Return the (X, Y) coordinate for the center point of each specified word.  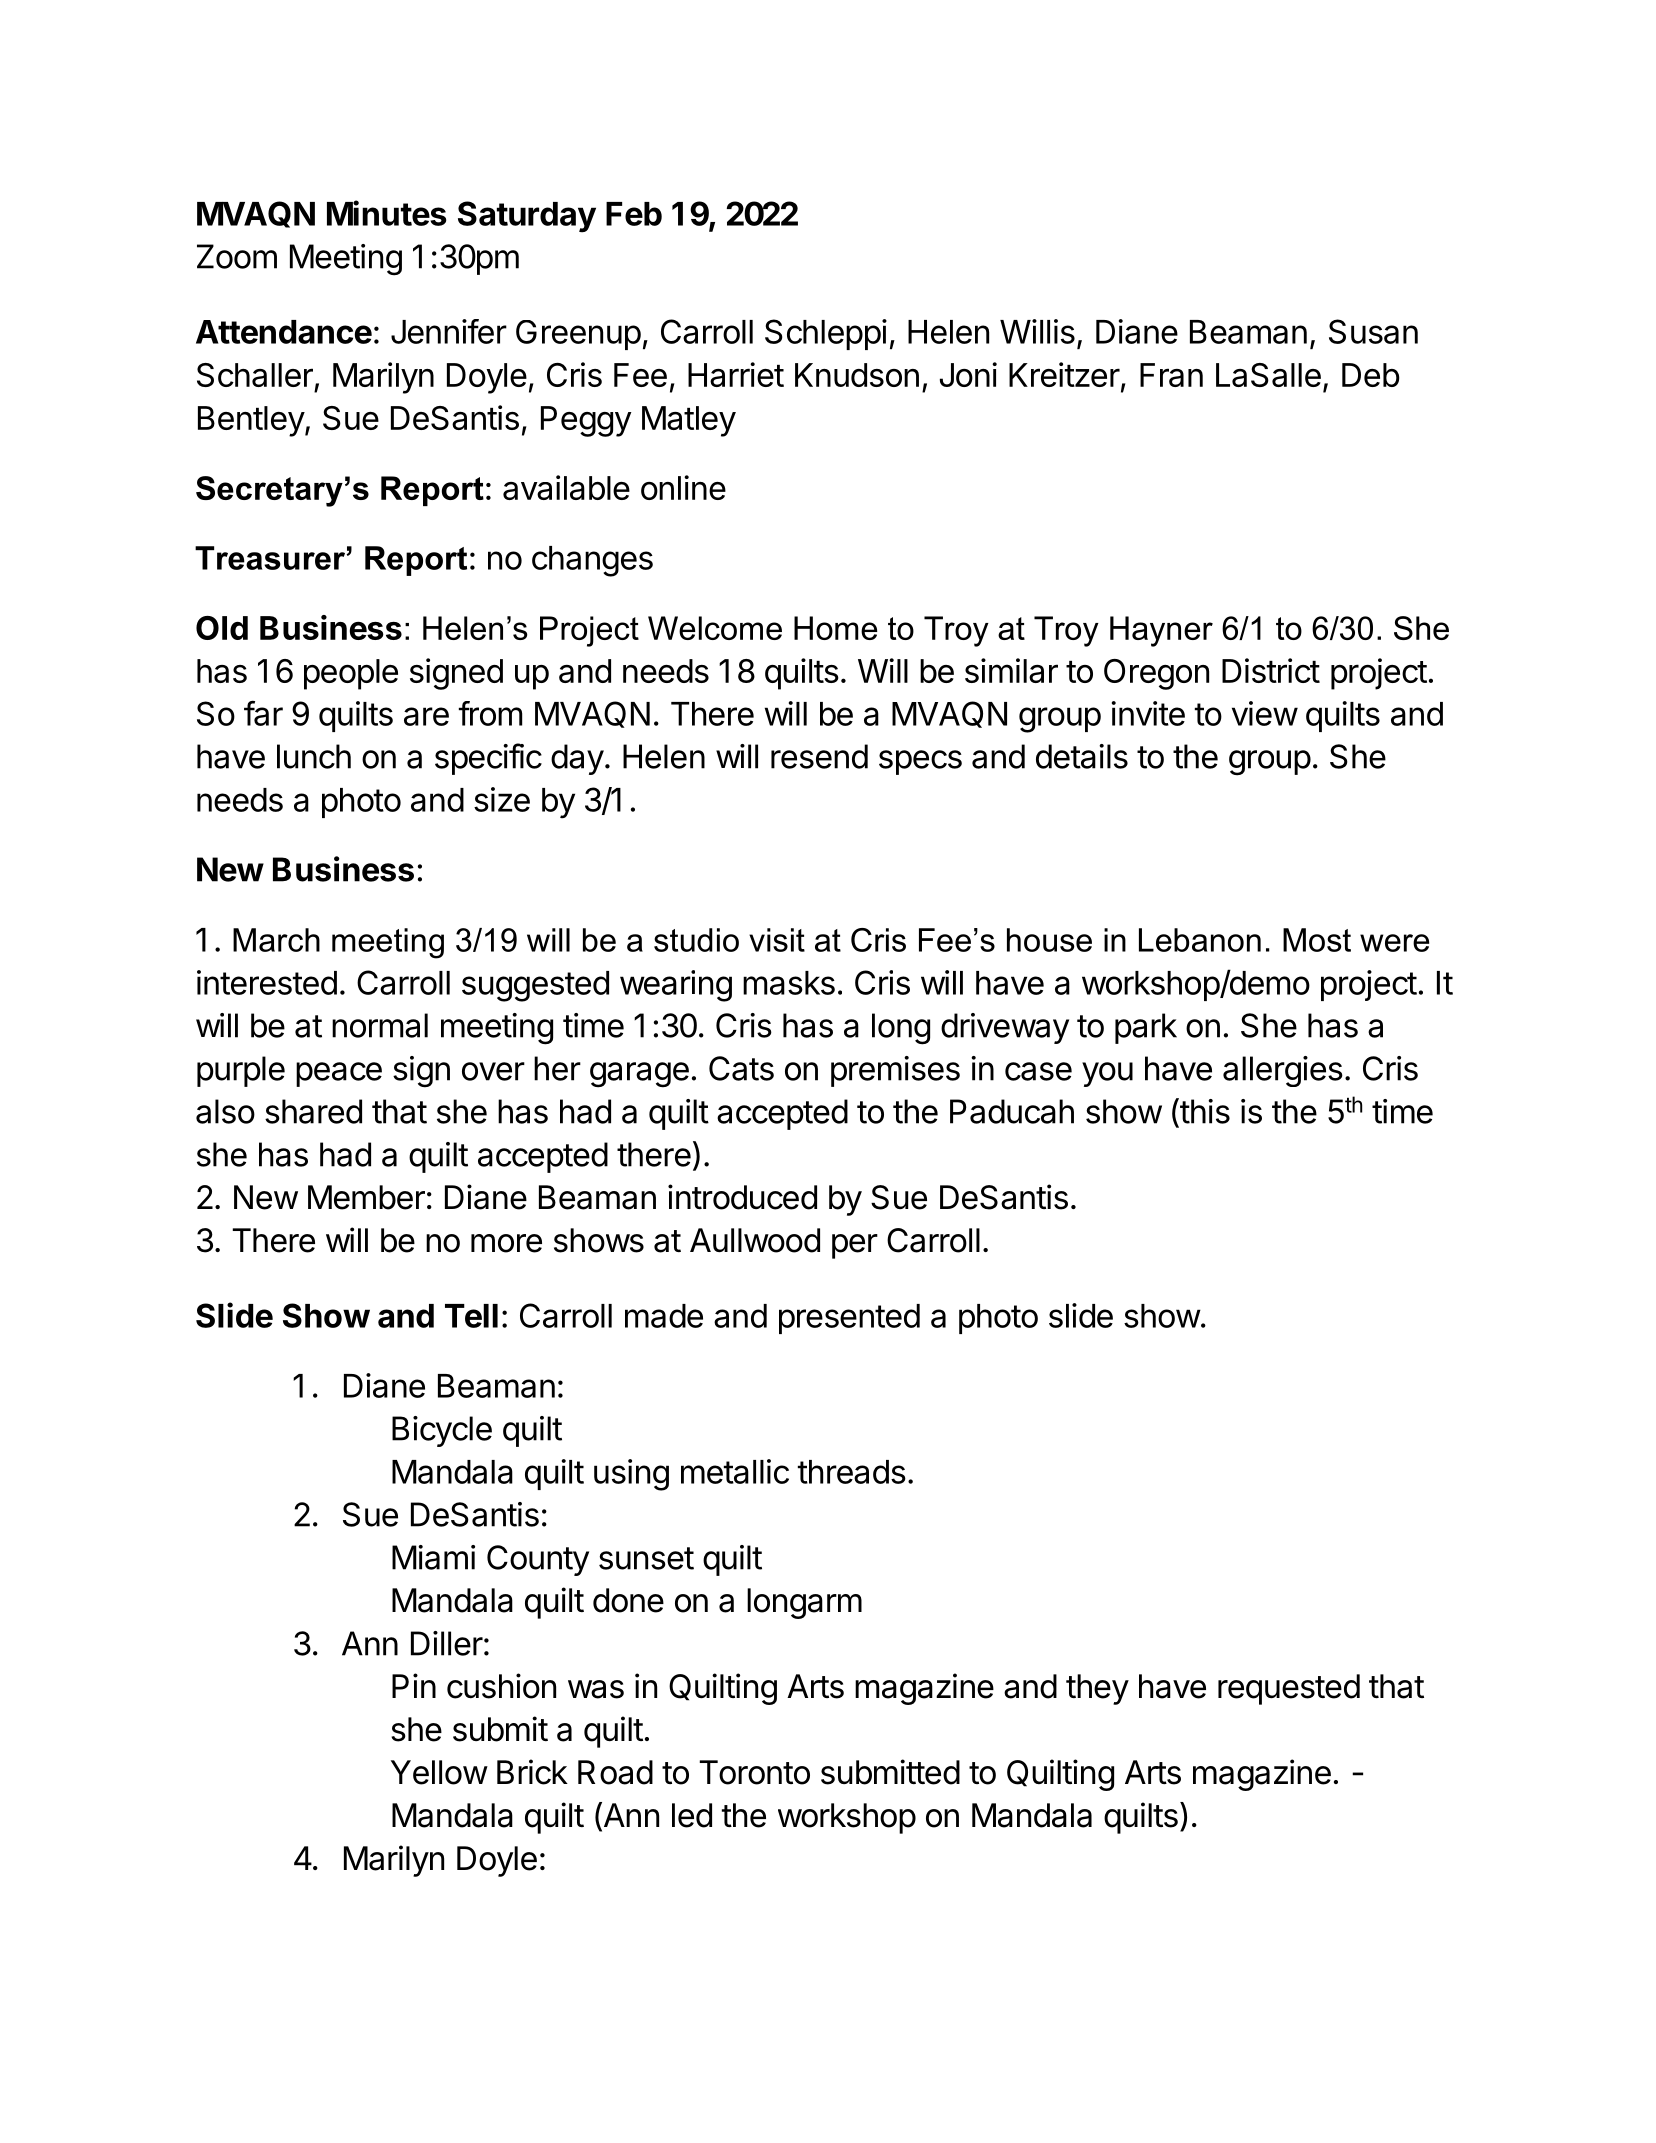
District (1271, 670)
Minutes (386, 213)
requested (1289, 1689)
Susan (1373, 331)
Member (366, 1197)
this (1204, 1111)
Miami (433, 1557)
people (351, 674)
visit (777, 940)
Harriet (736, 374)
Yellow (439, 1772)
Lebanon (1200, 940)
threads (852, 1472)
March (276, 940)
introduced (742, 1197)
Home (836, 628)
